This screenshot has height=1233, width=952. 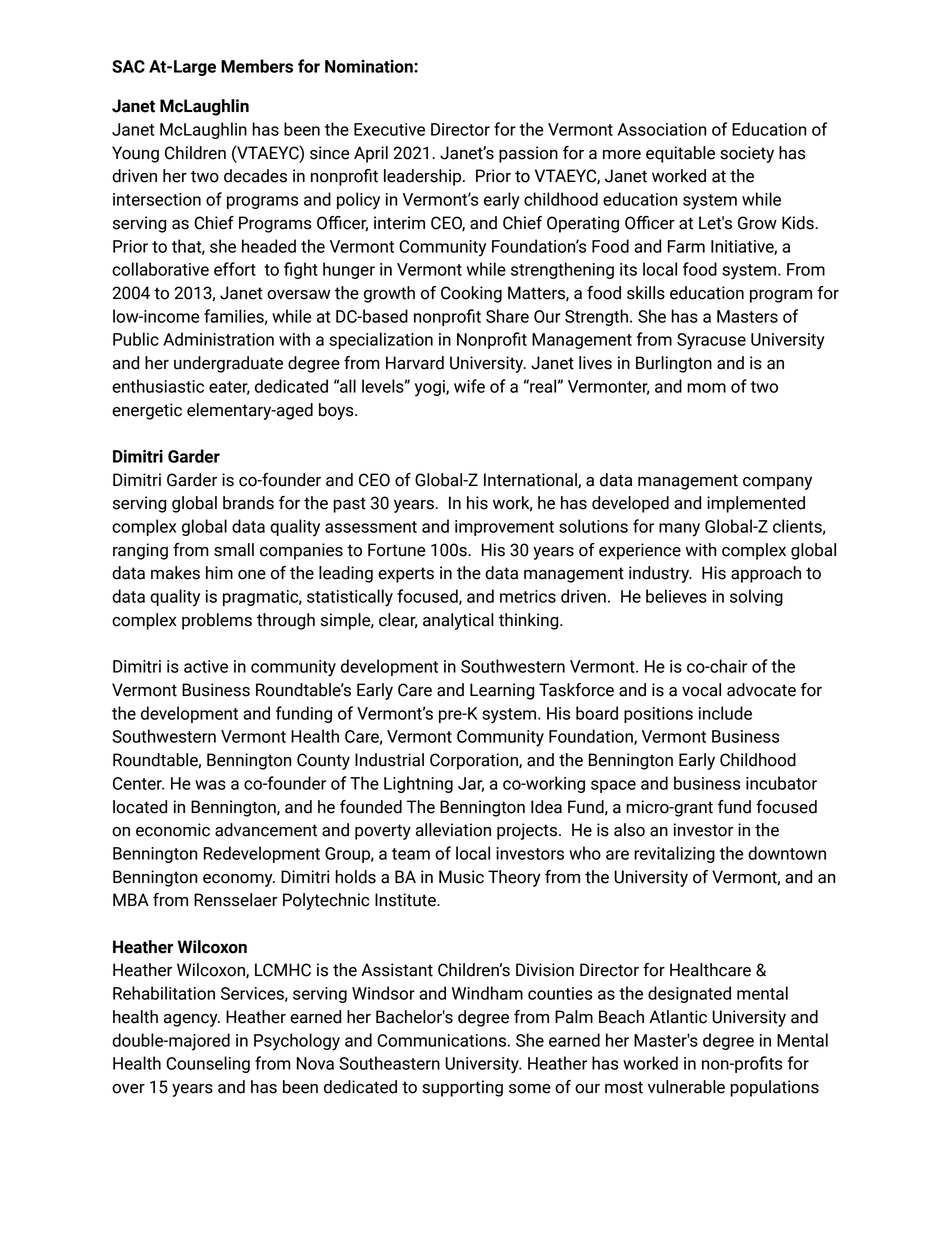 What do you see at coordinates (208, 1064) in the screenshot?
I see `Counseling` at bounding box center [208, 1064].
